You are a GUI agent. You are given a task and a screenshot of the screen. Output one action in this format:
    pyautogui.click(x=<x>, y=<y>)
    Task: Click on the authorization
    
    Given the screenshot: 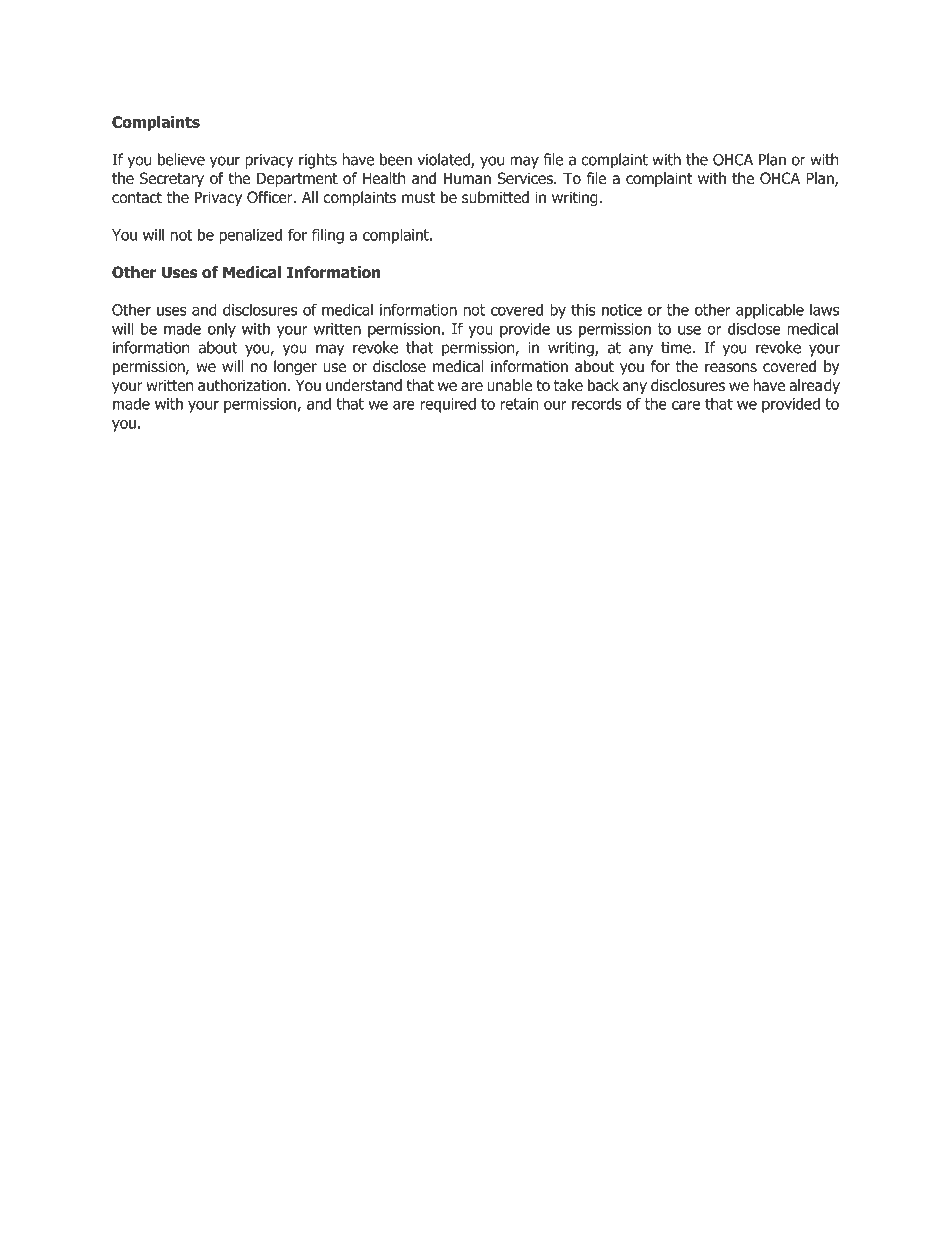 What is the action you would take?
    pyautogui.click(x=243, y=385)
